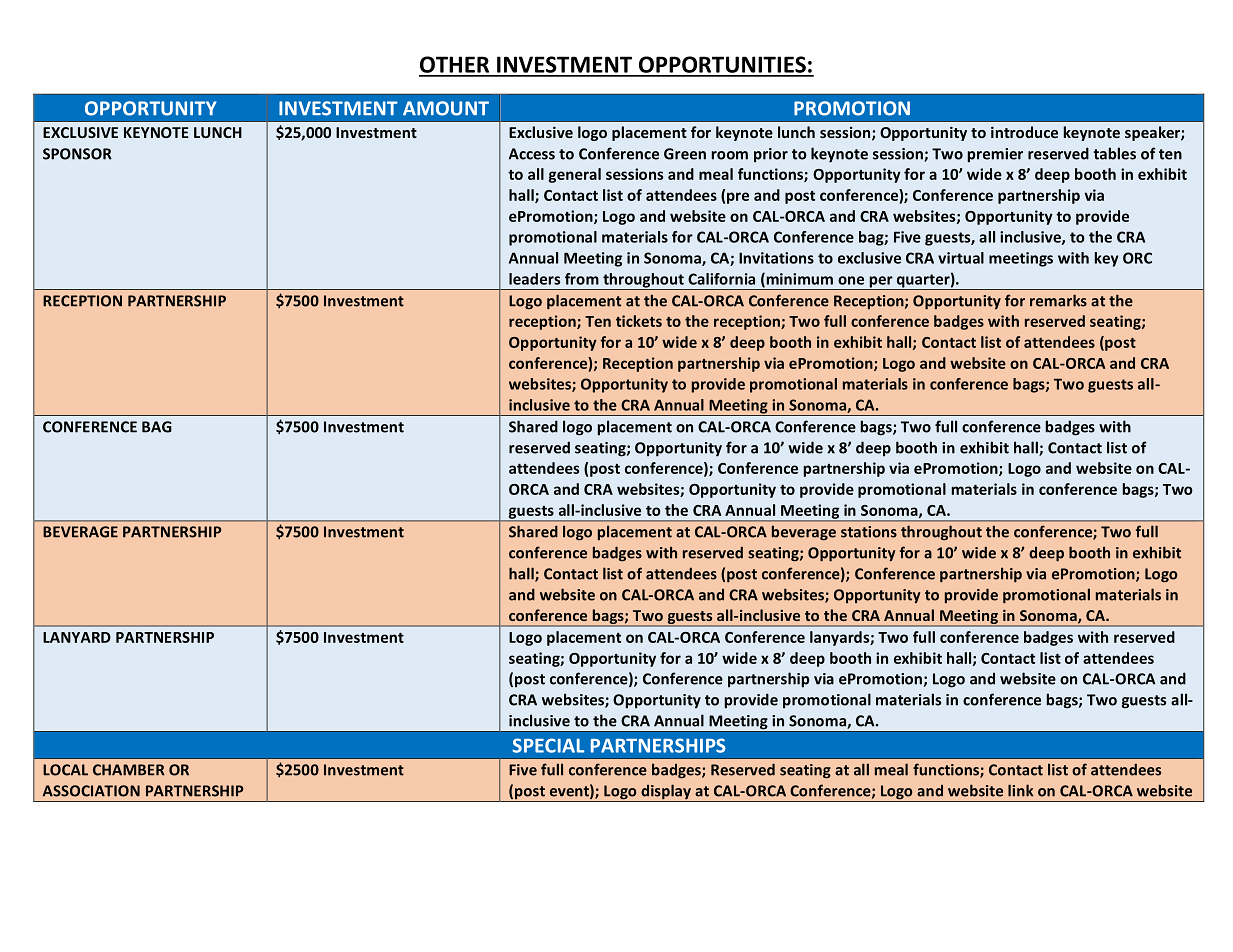 Image resolution: width=1233 pixels, height=952 pixels. Describe the element at coordinates (77, 154) in the page. I see `SPONSOR` at that location.
